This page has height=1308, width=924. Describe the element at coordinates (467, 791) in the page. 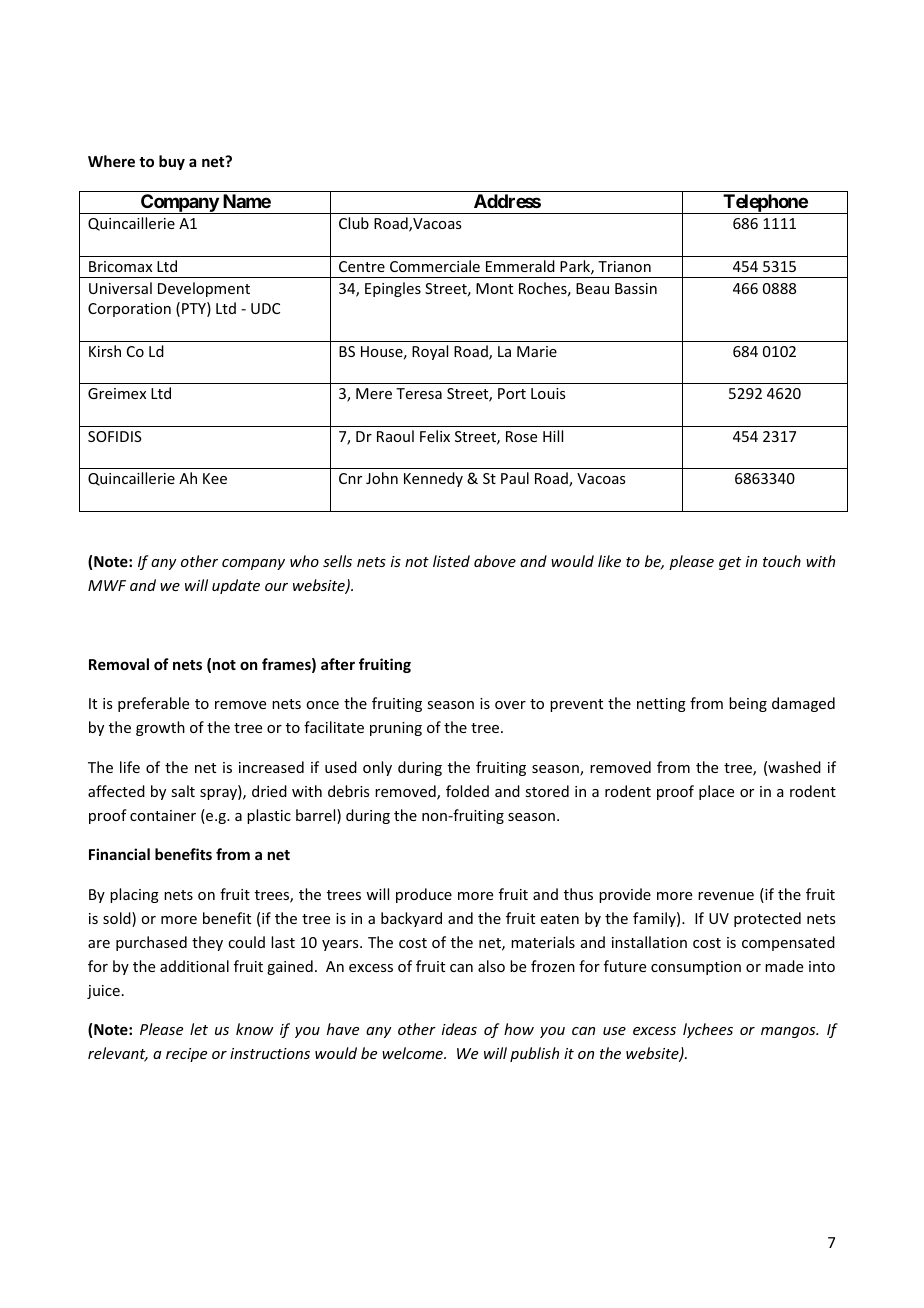

I see `folded` at that location.
